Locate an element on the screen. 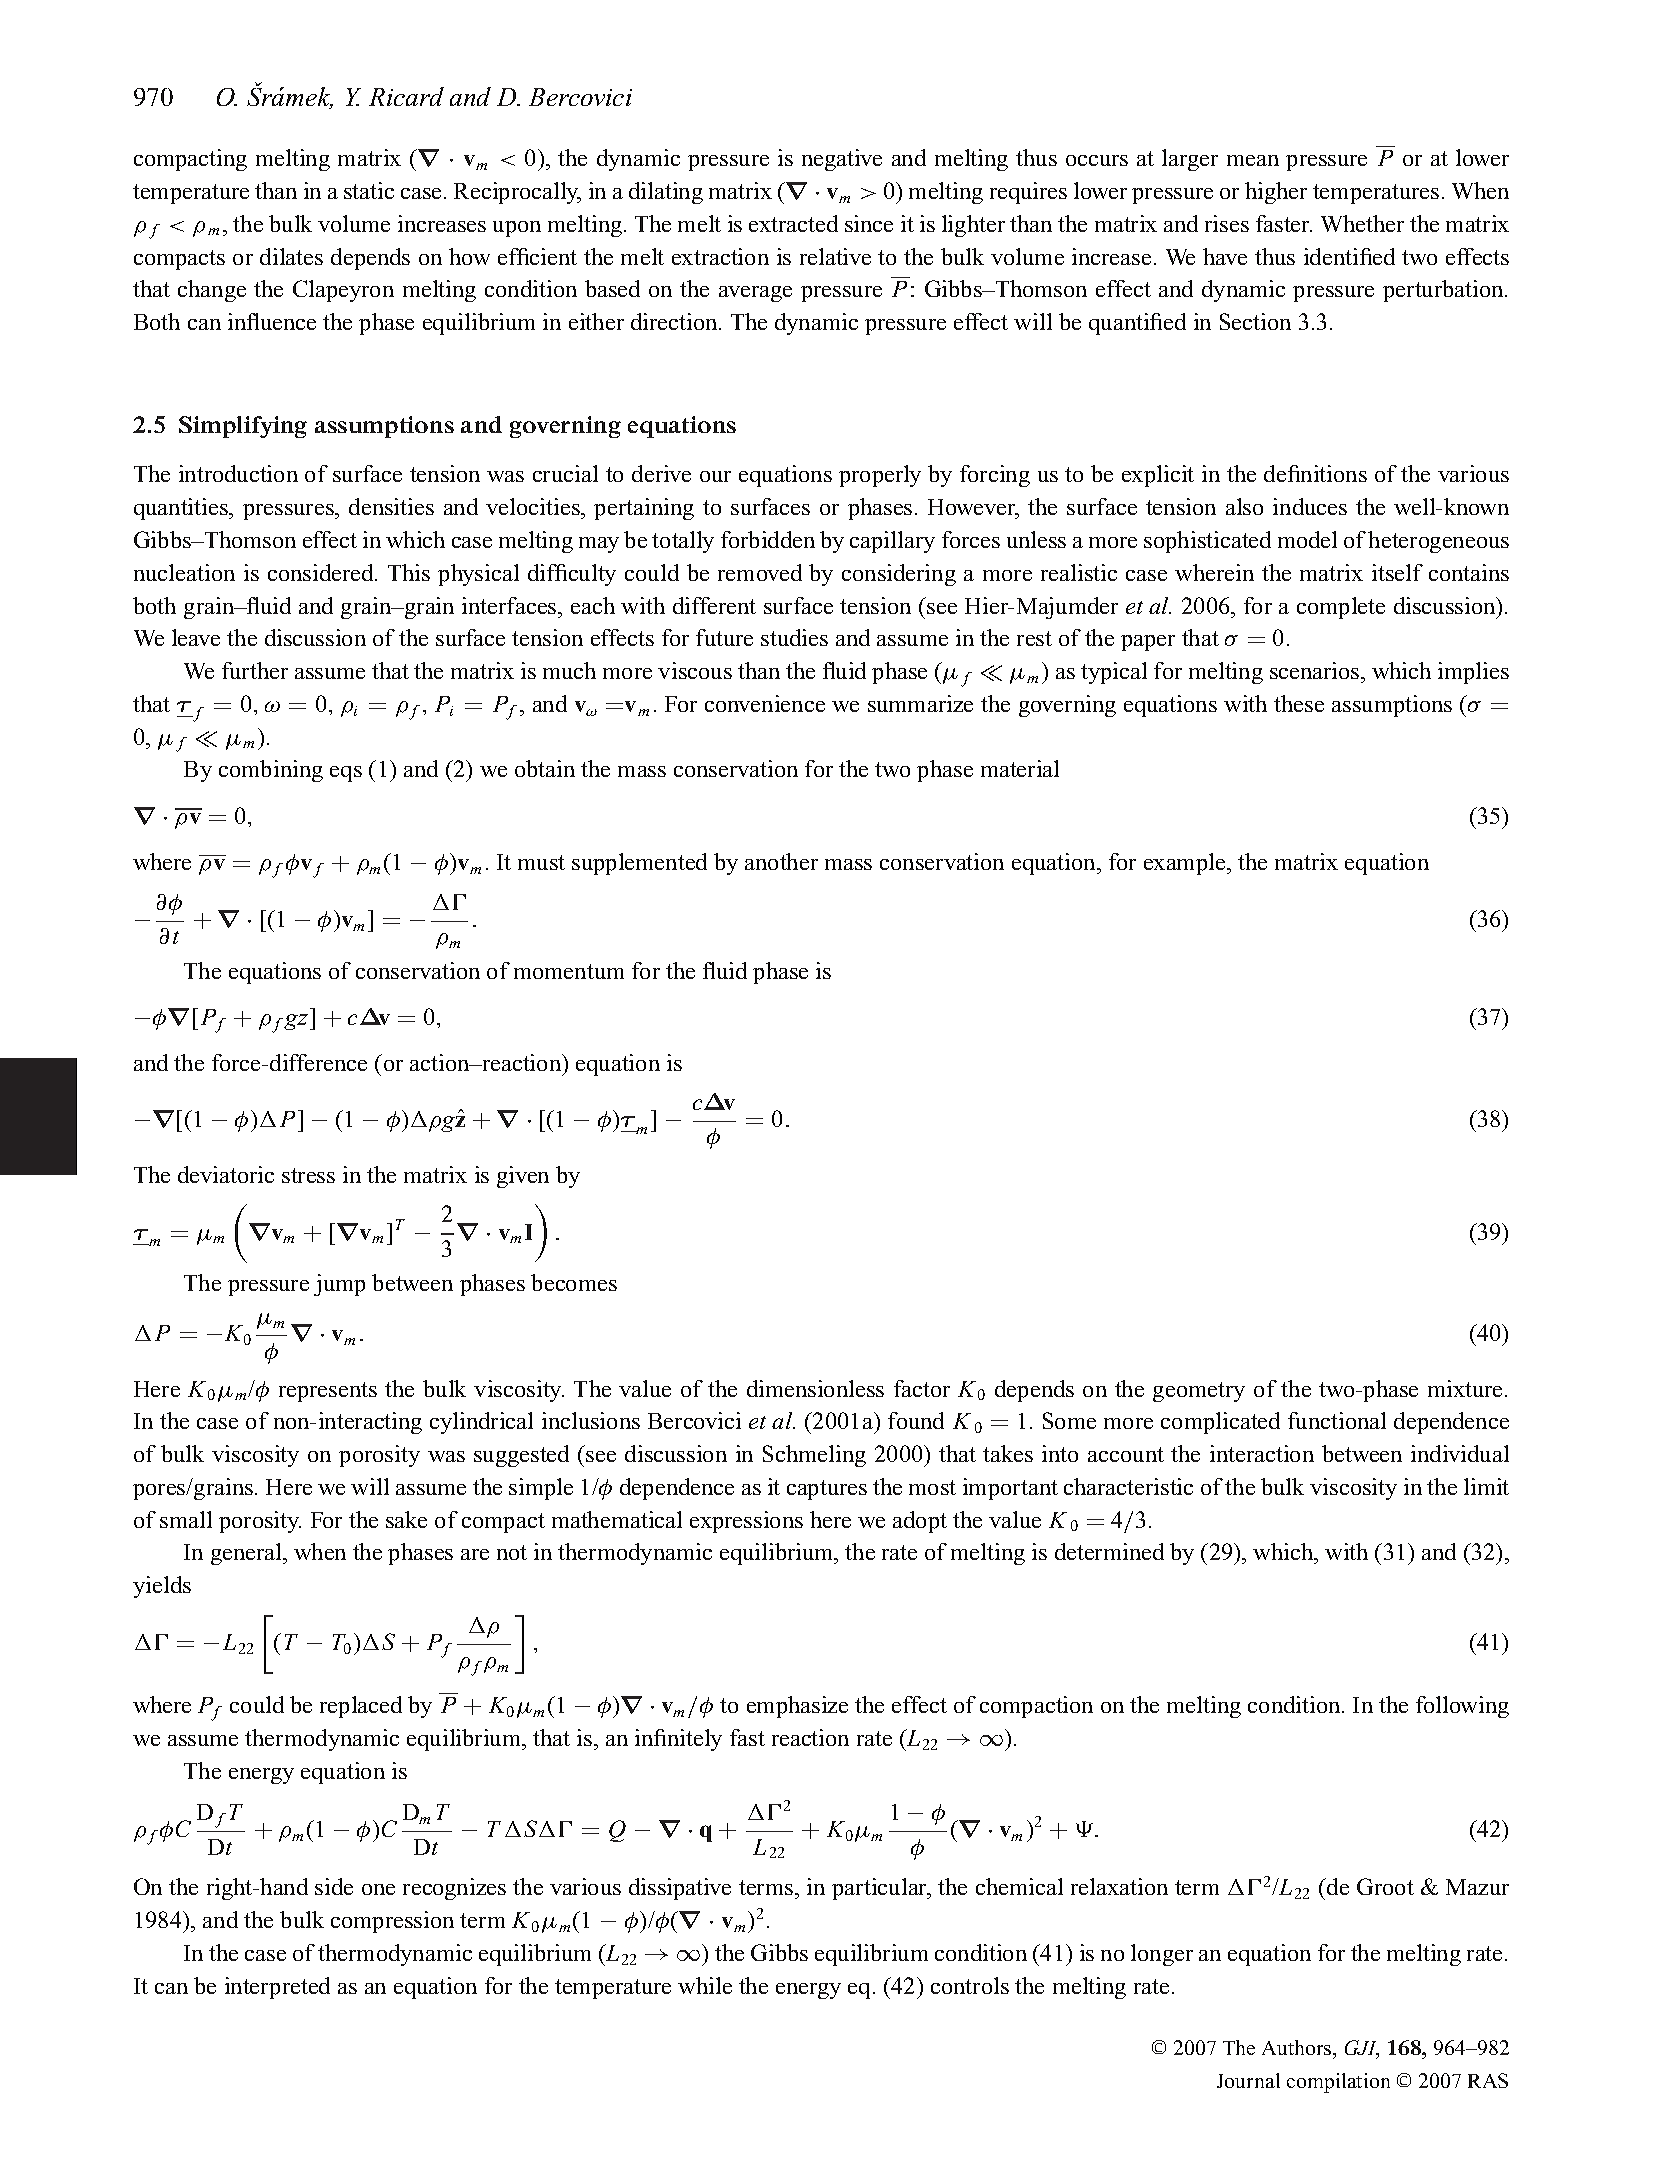 The width and height of the screenshot is (1678, 2171). while is located at coordinates (705, 1985).
